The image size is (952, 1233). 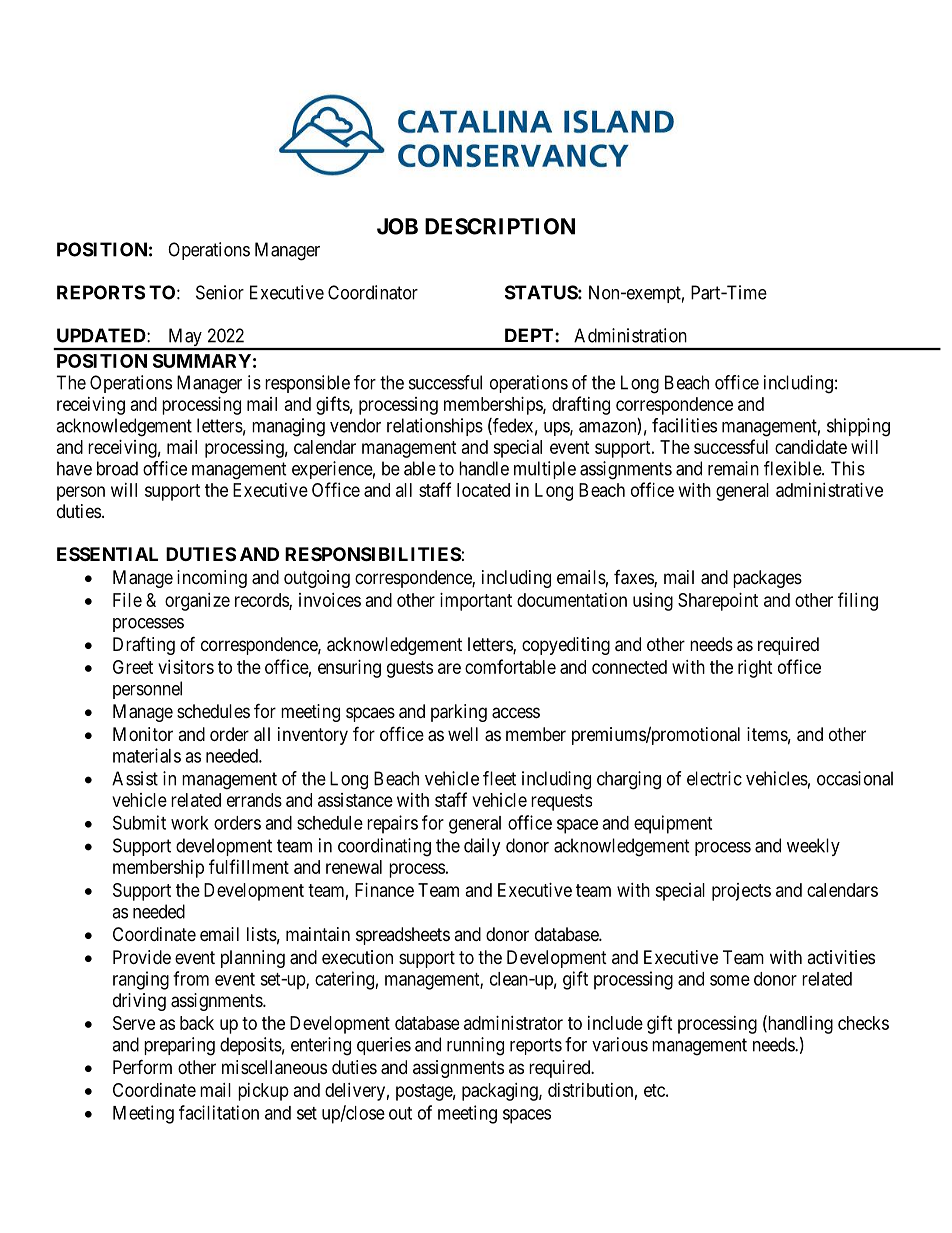 What do you see at coordinates (186, 667) in the page?
I see `visitors` at bounding box center [186, 667].
